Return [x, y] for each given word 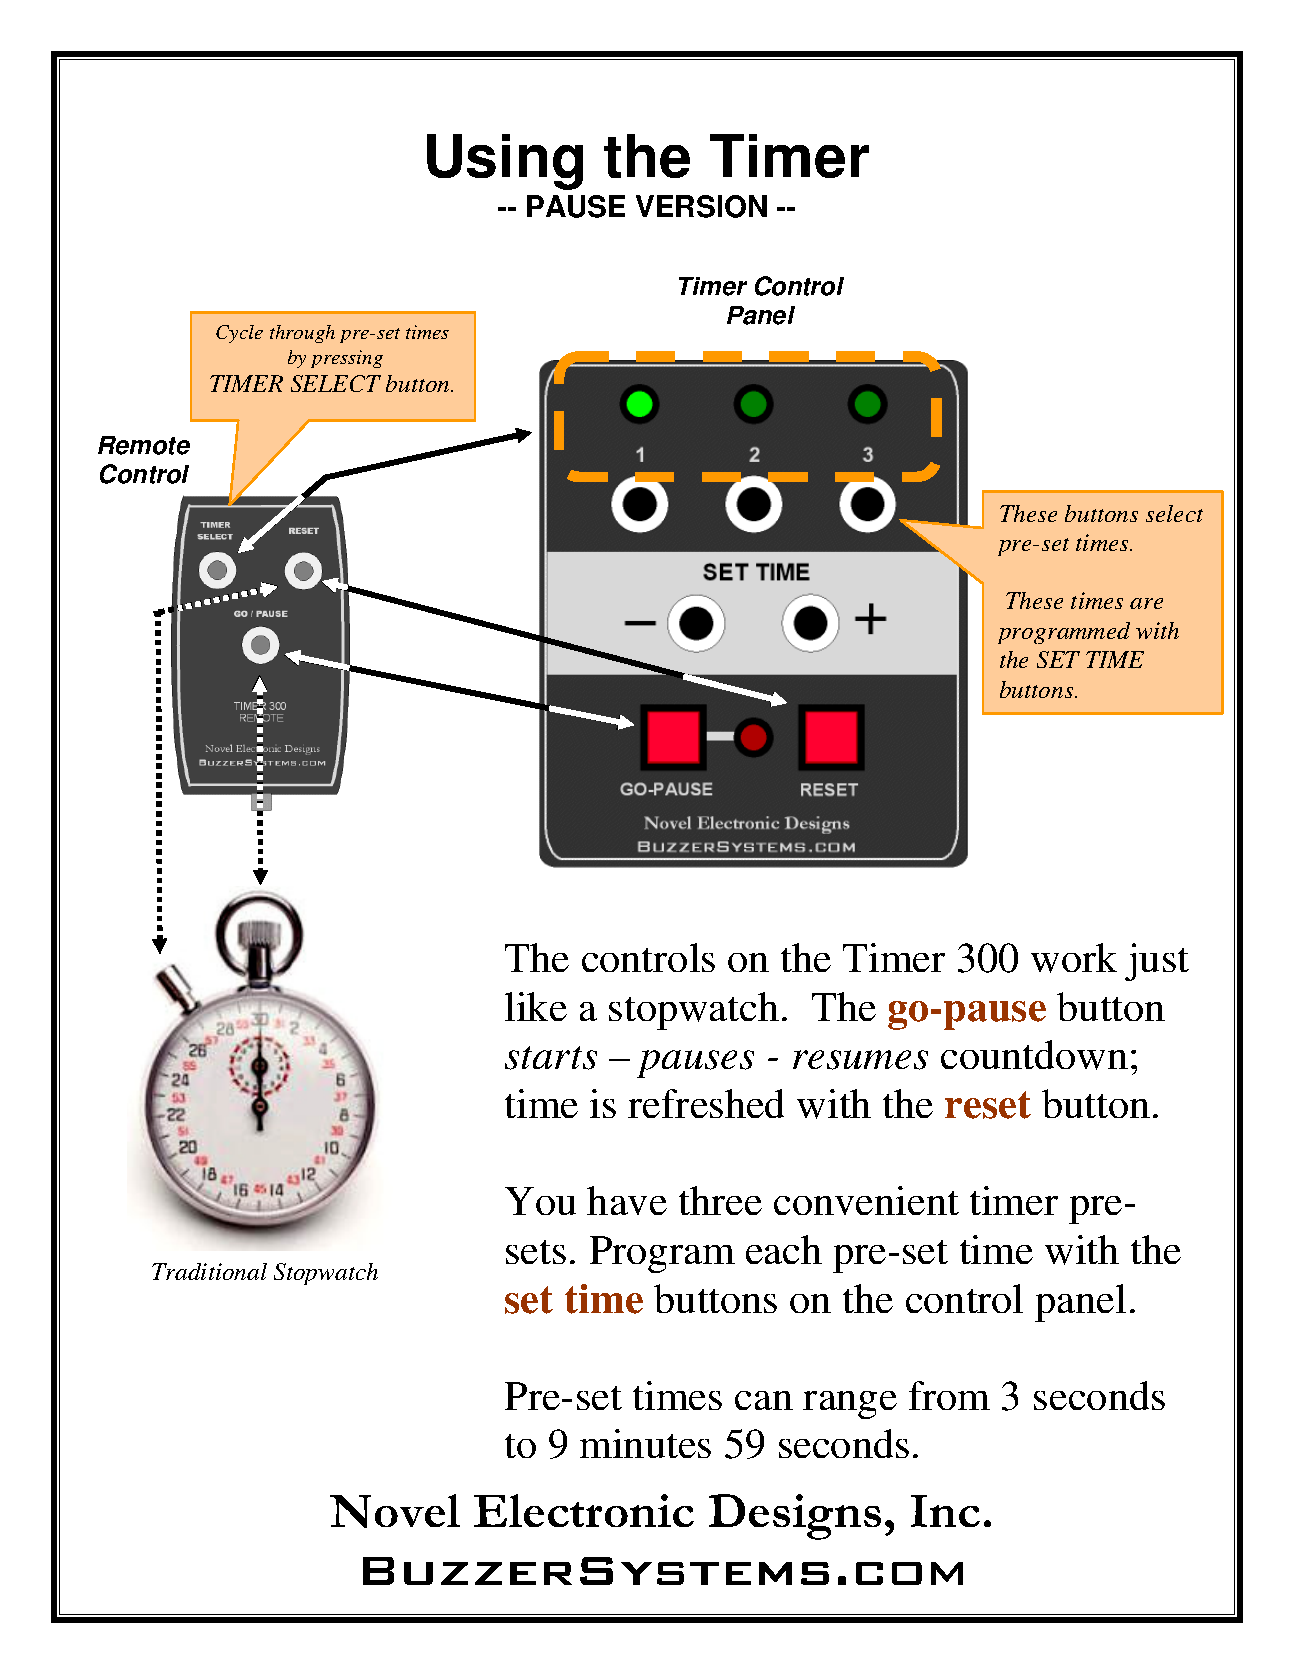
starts [551, 1058]
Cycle [239, 334]
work [1074, 958]
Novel [395, 1511]
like [536, 1006]
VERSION [701, 206]
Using [505, 162]
